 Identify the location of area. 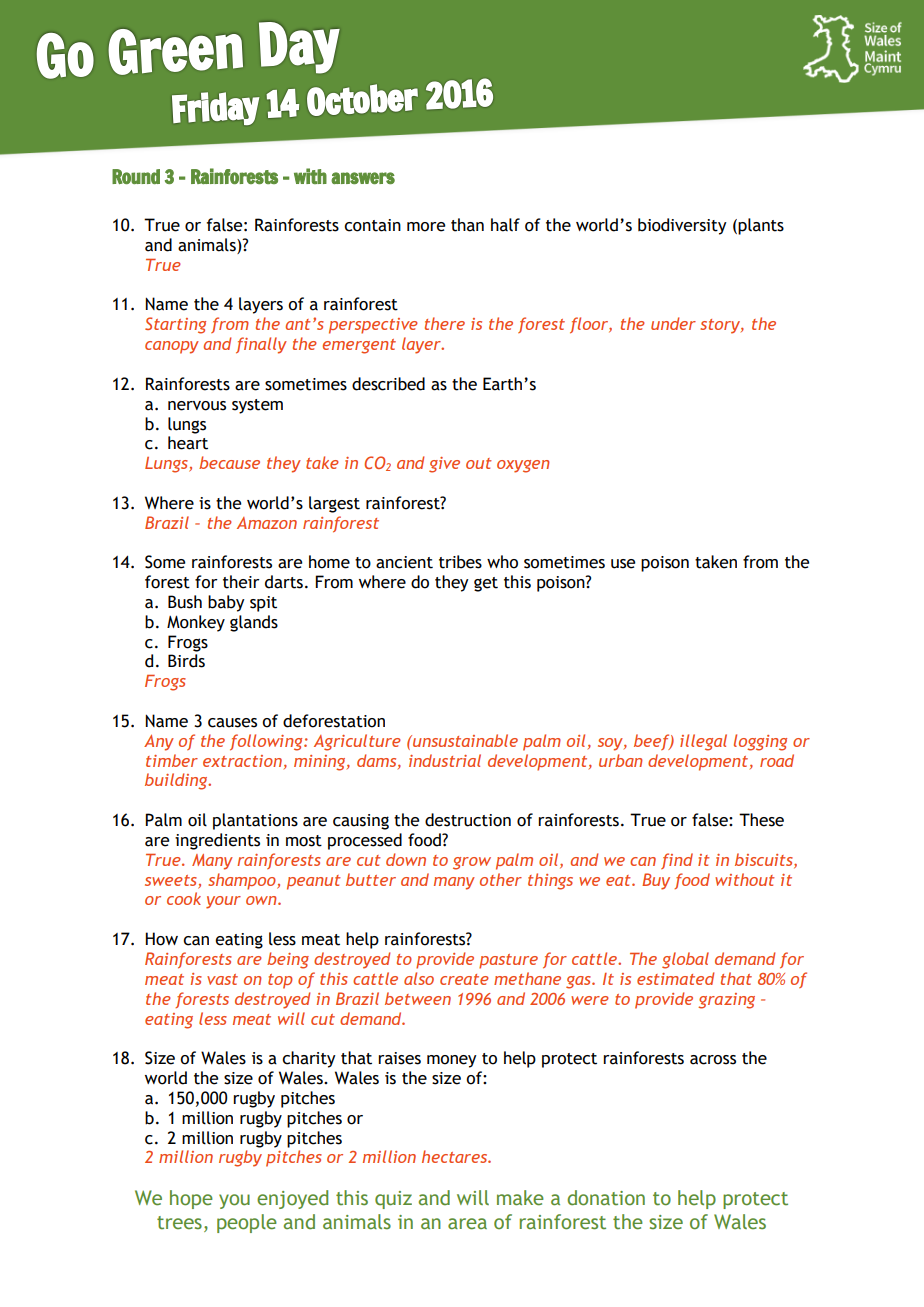
(467, 1224).
